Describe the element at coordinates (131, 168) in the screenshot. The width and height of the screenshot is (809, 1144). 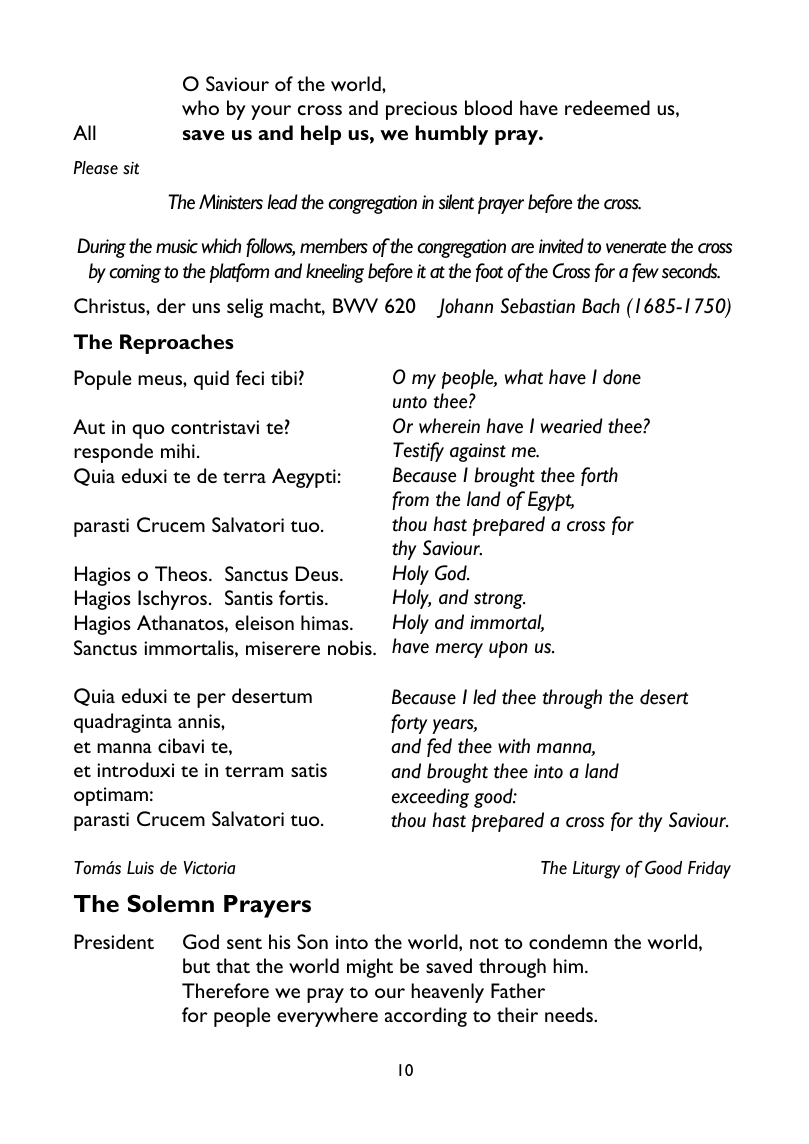
I see `sit` at that location.
